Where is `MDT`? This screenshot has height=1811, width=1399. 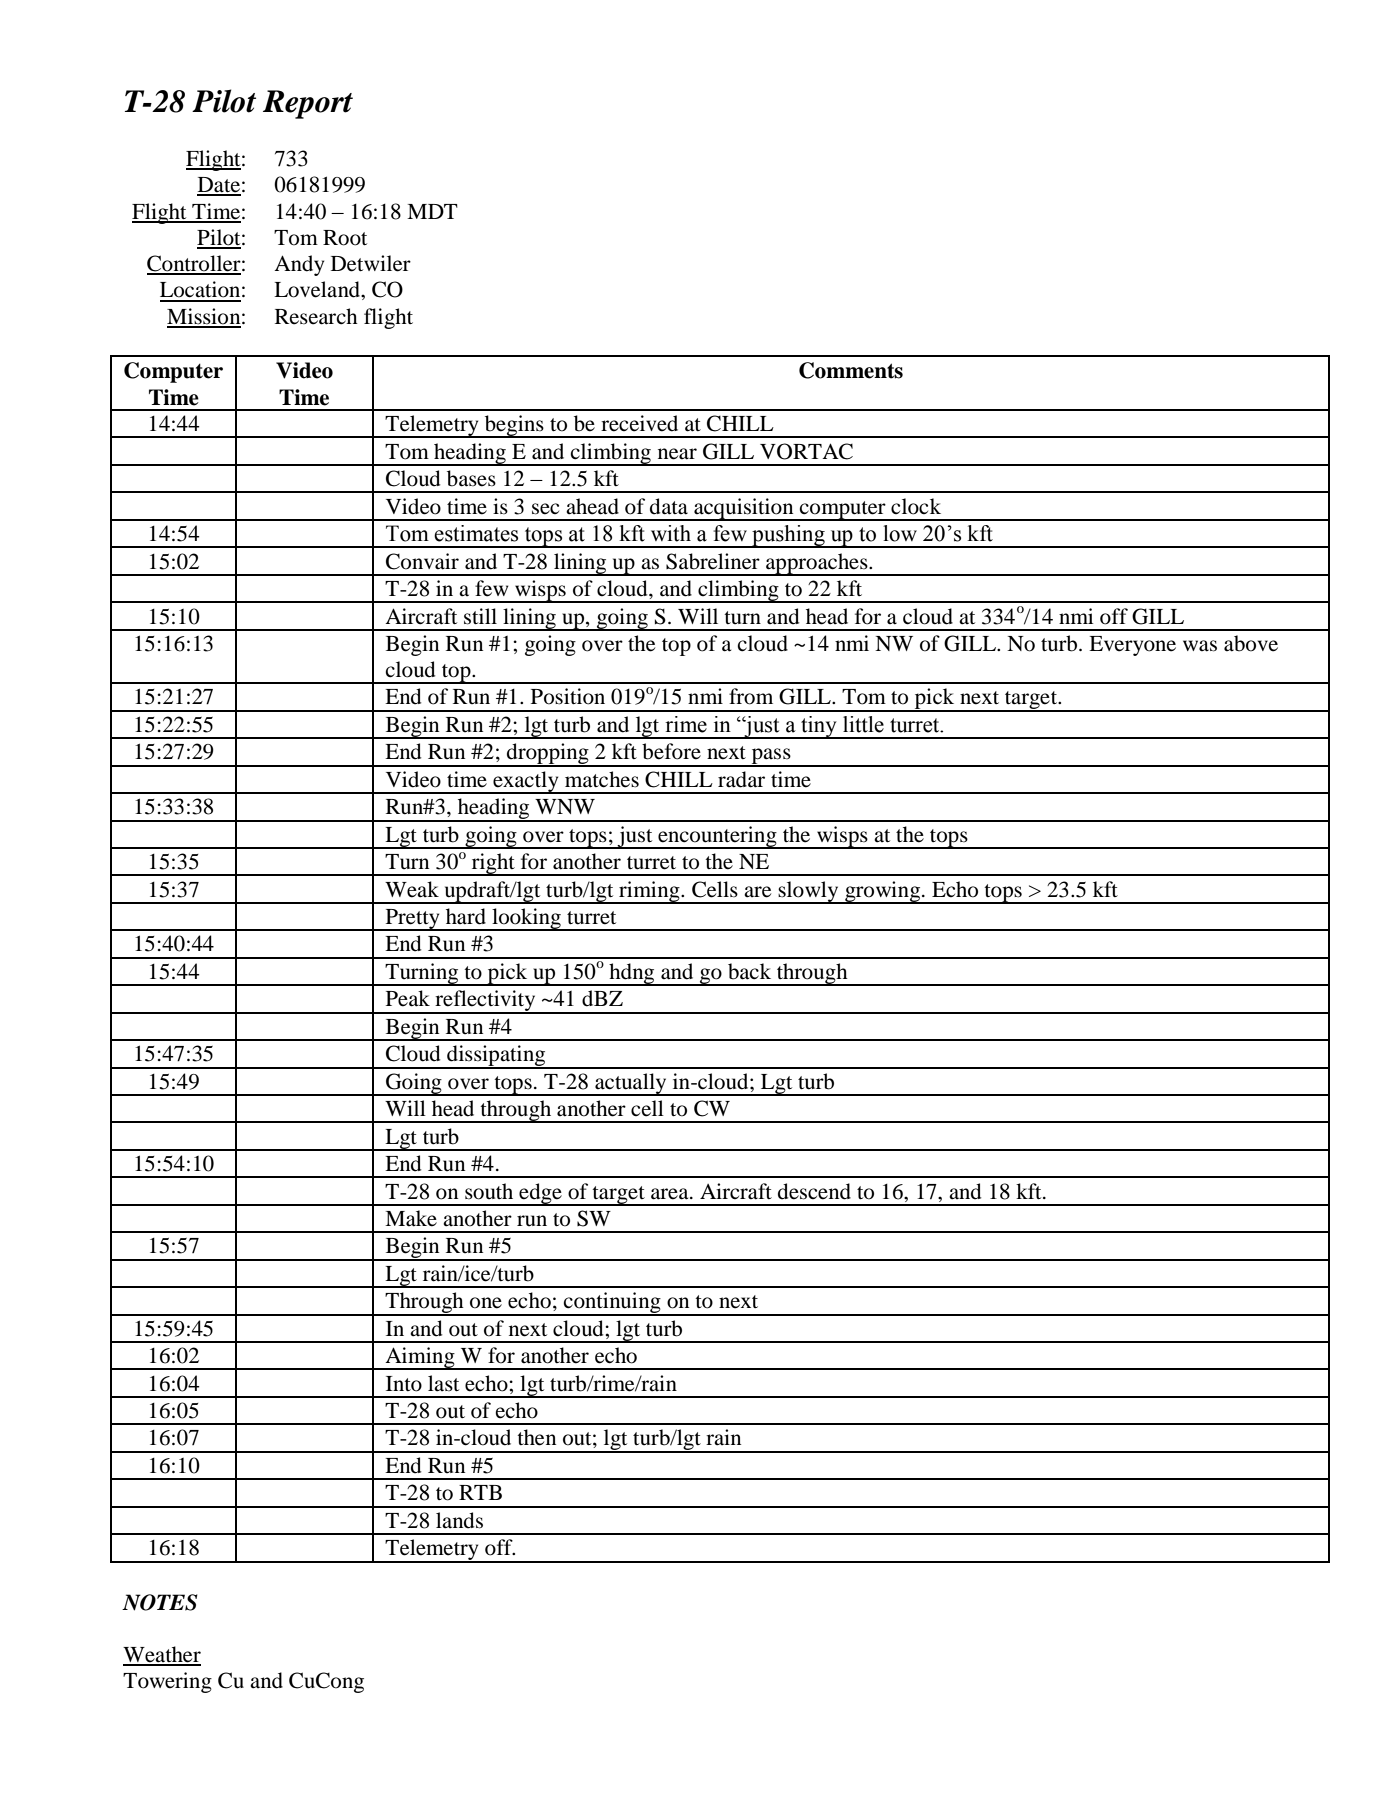
MDT is located at coordinates (432, 211).
